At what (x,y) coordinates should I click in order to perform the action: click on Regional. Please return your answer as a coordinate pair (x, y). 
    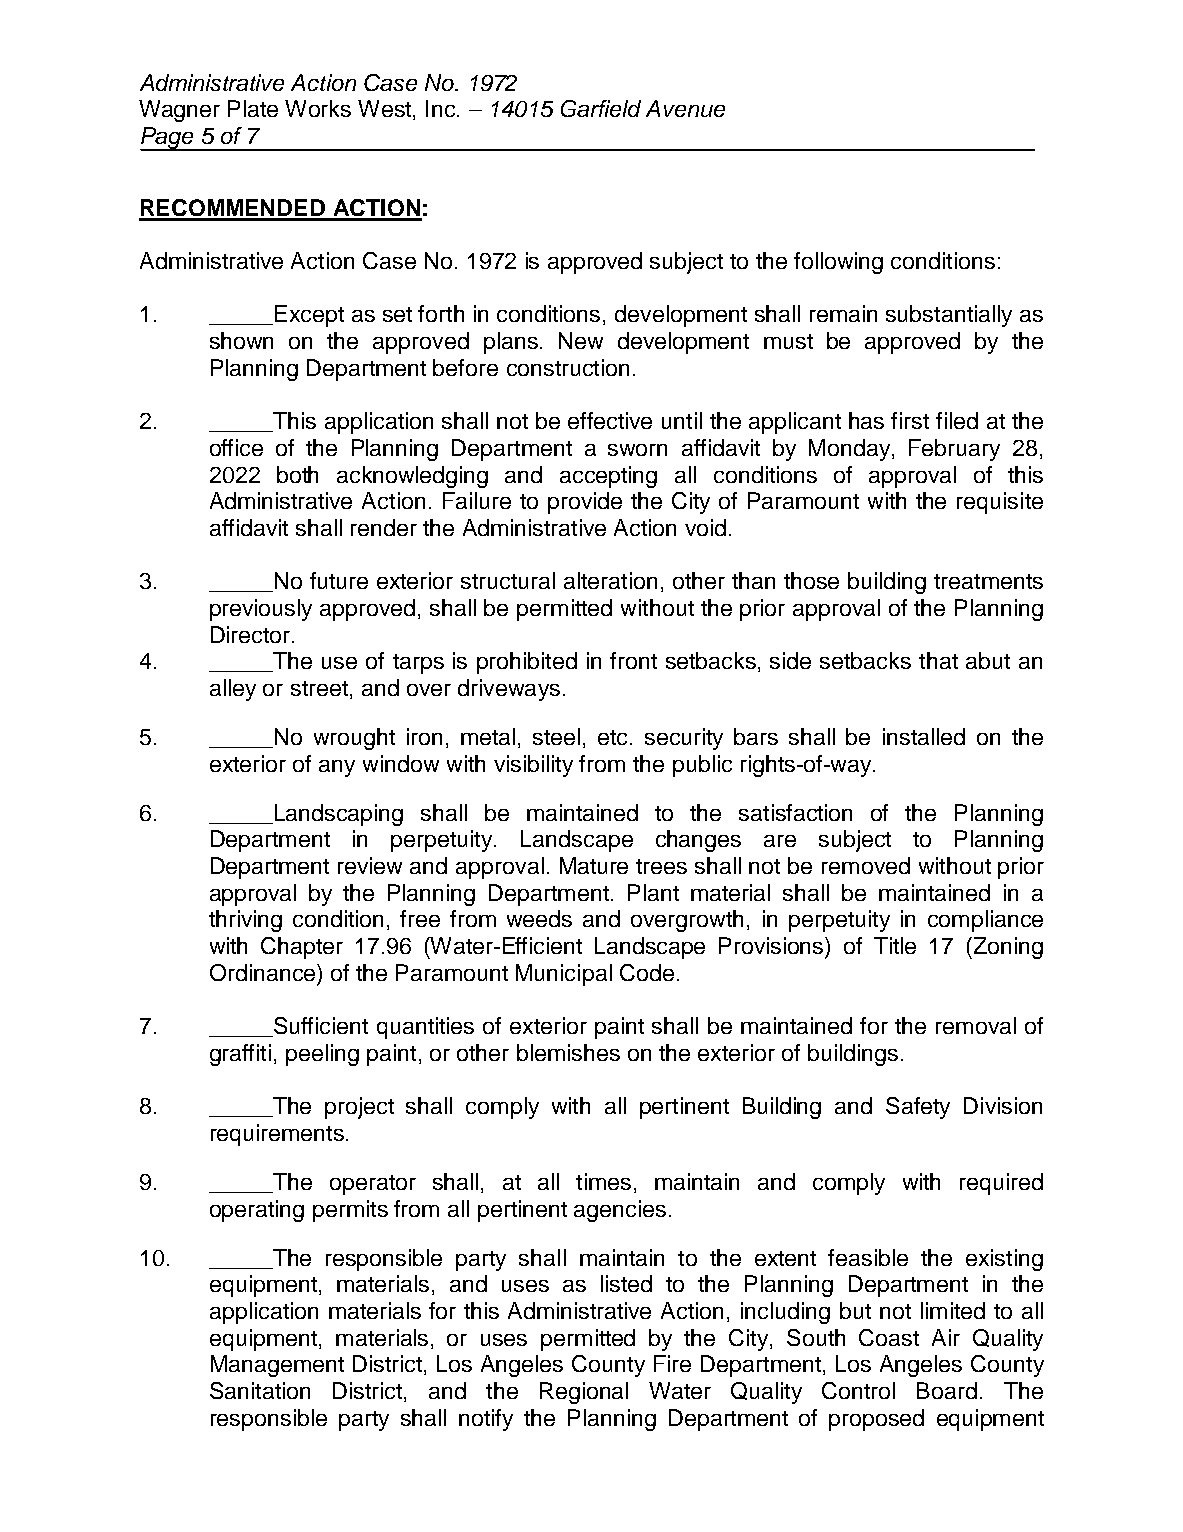
    Looking at the image, I should click on (584, 1393).
